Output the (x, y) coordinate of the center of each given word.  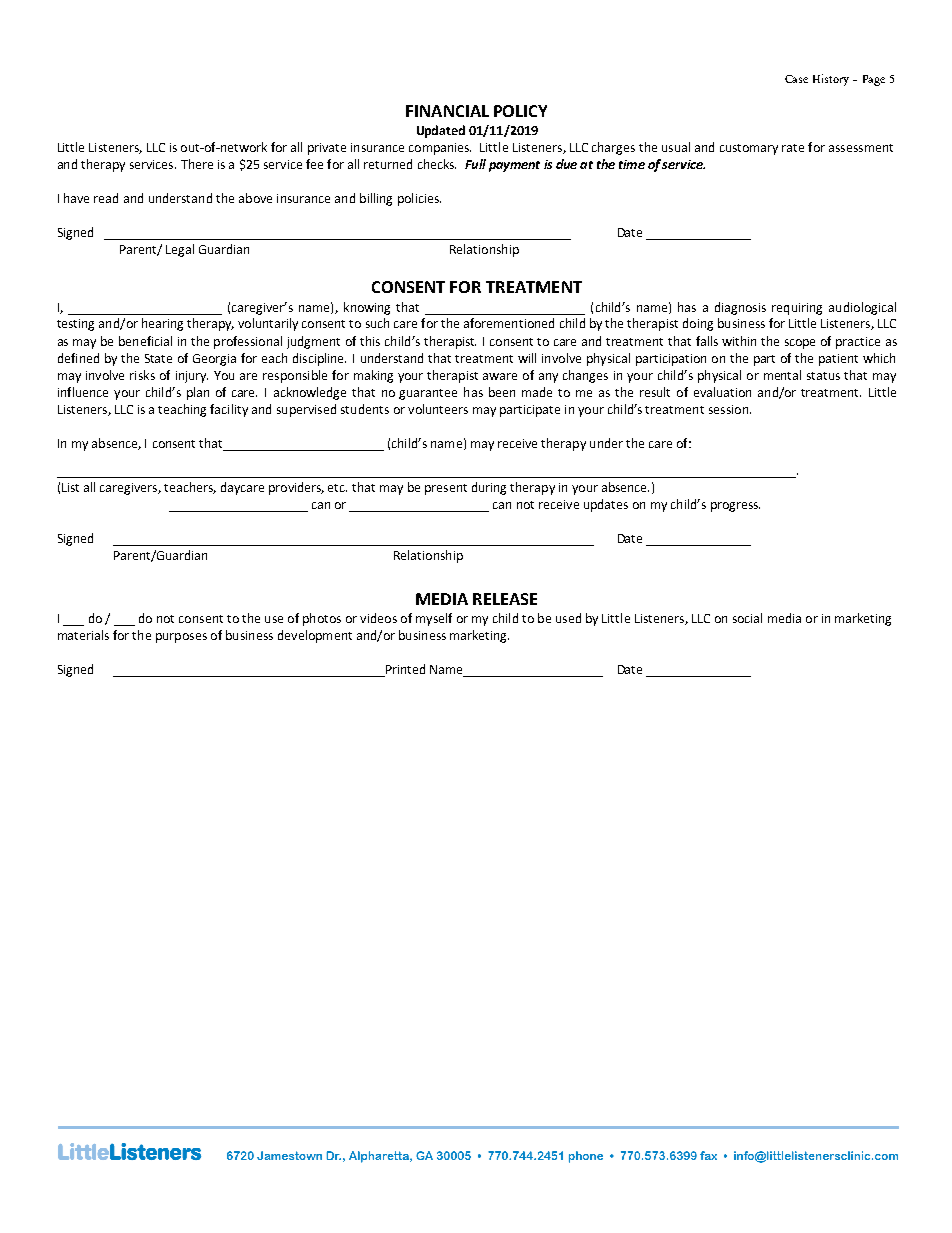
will (527, 358)
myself (434, 619)
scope (800, 344)
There (197, 164)
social (747, 618)
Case (796, 79)
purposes (181, 638)
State (158, 358)
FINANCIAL (447, 111)
